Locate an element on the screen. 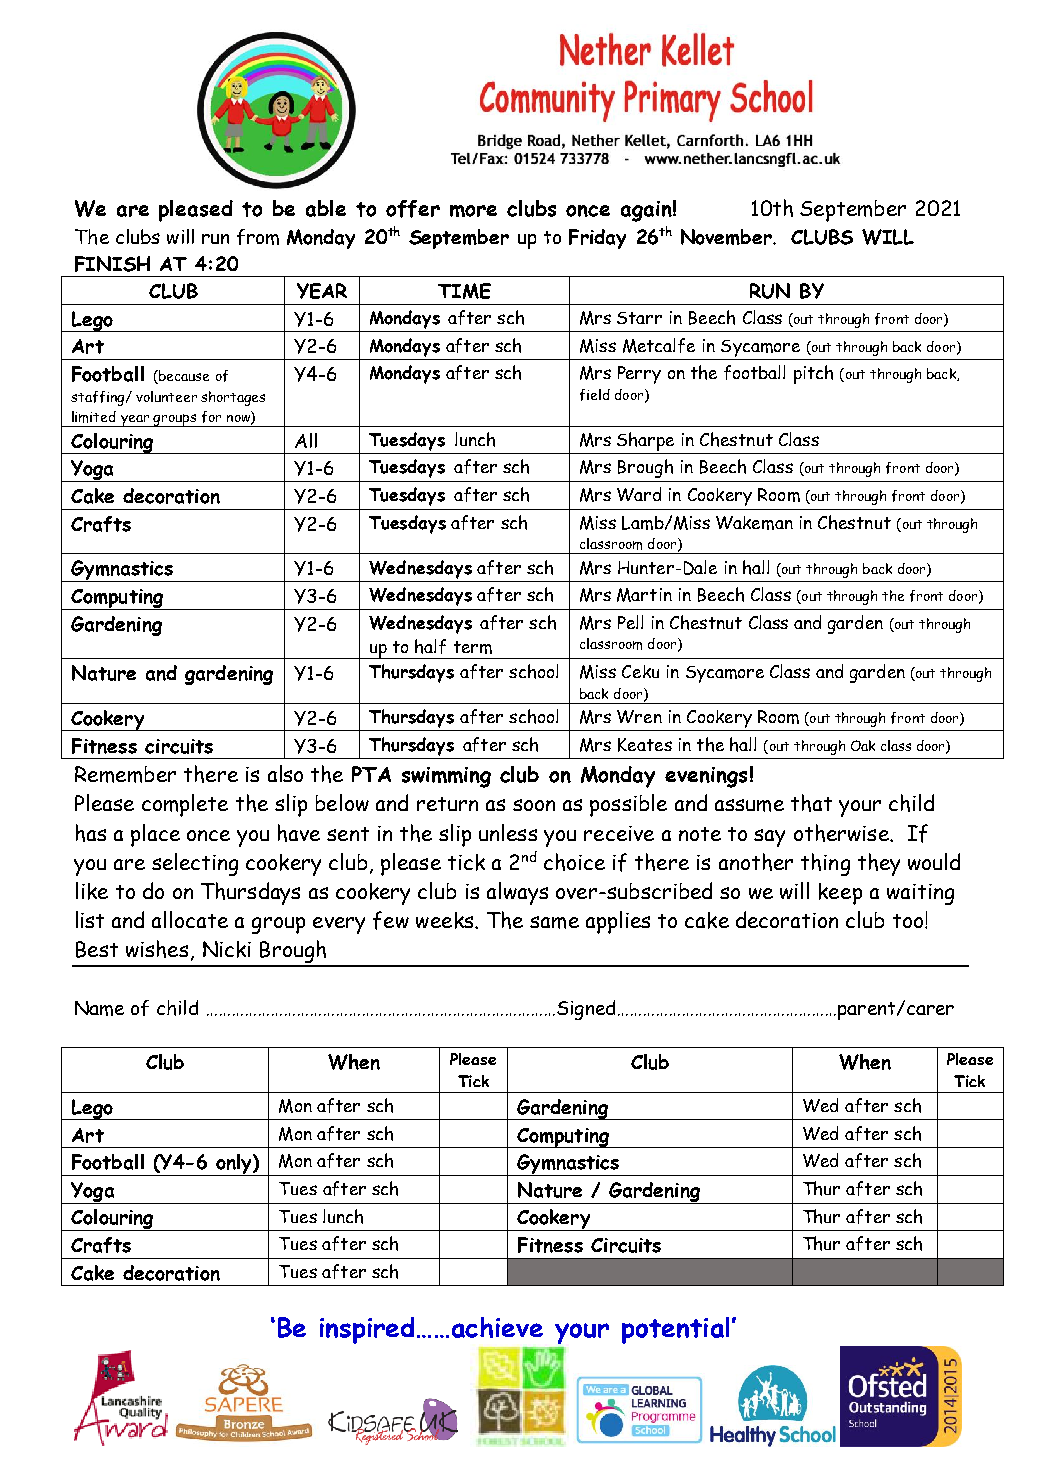 This screenshot has height=1471, width=1040. Oak is located at coordinates (863, 745).
